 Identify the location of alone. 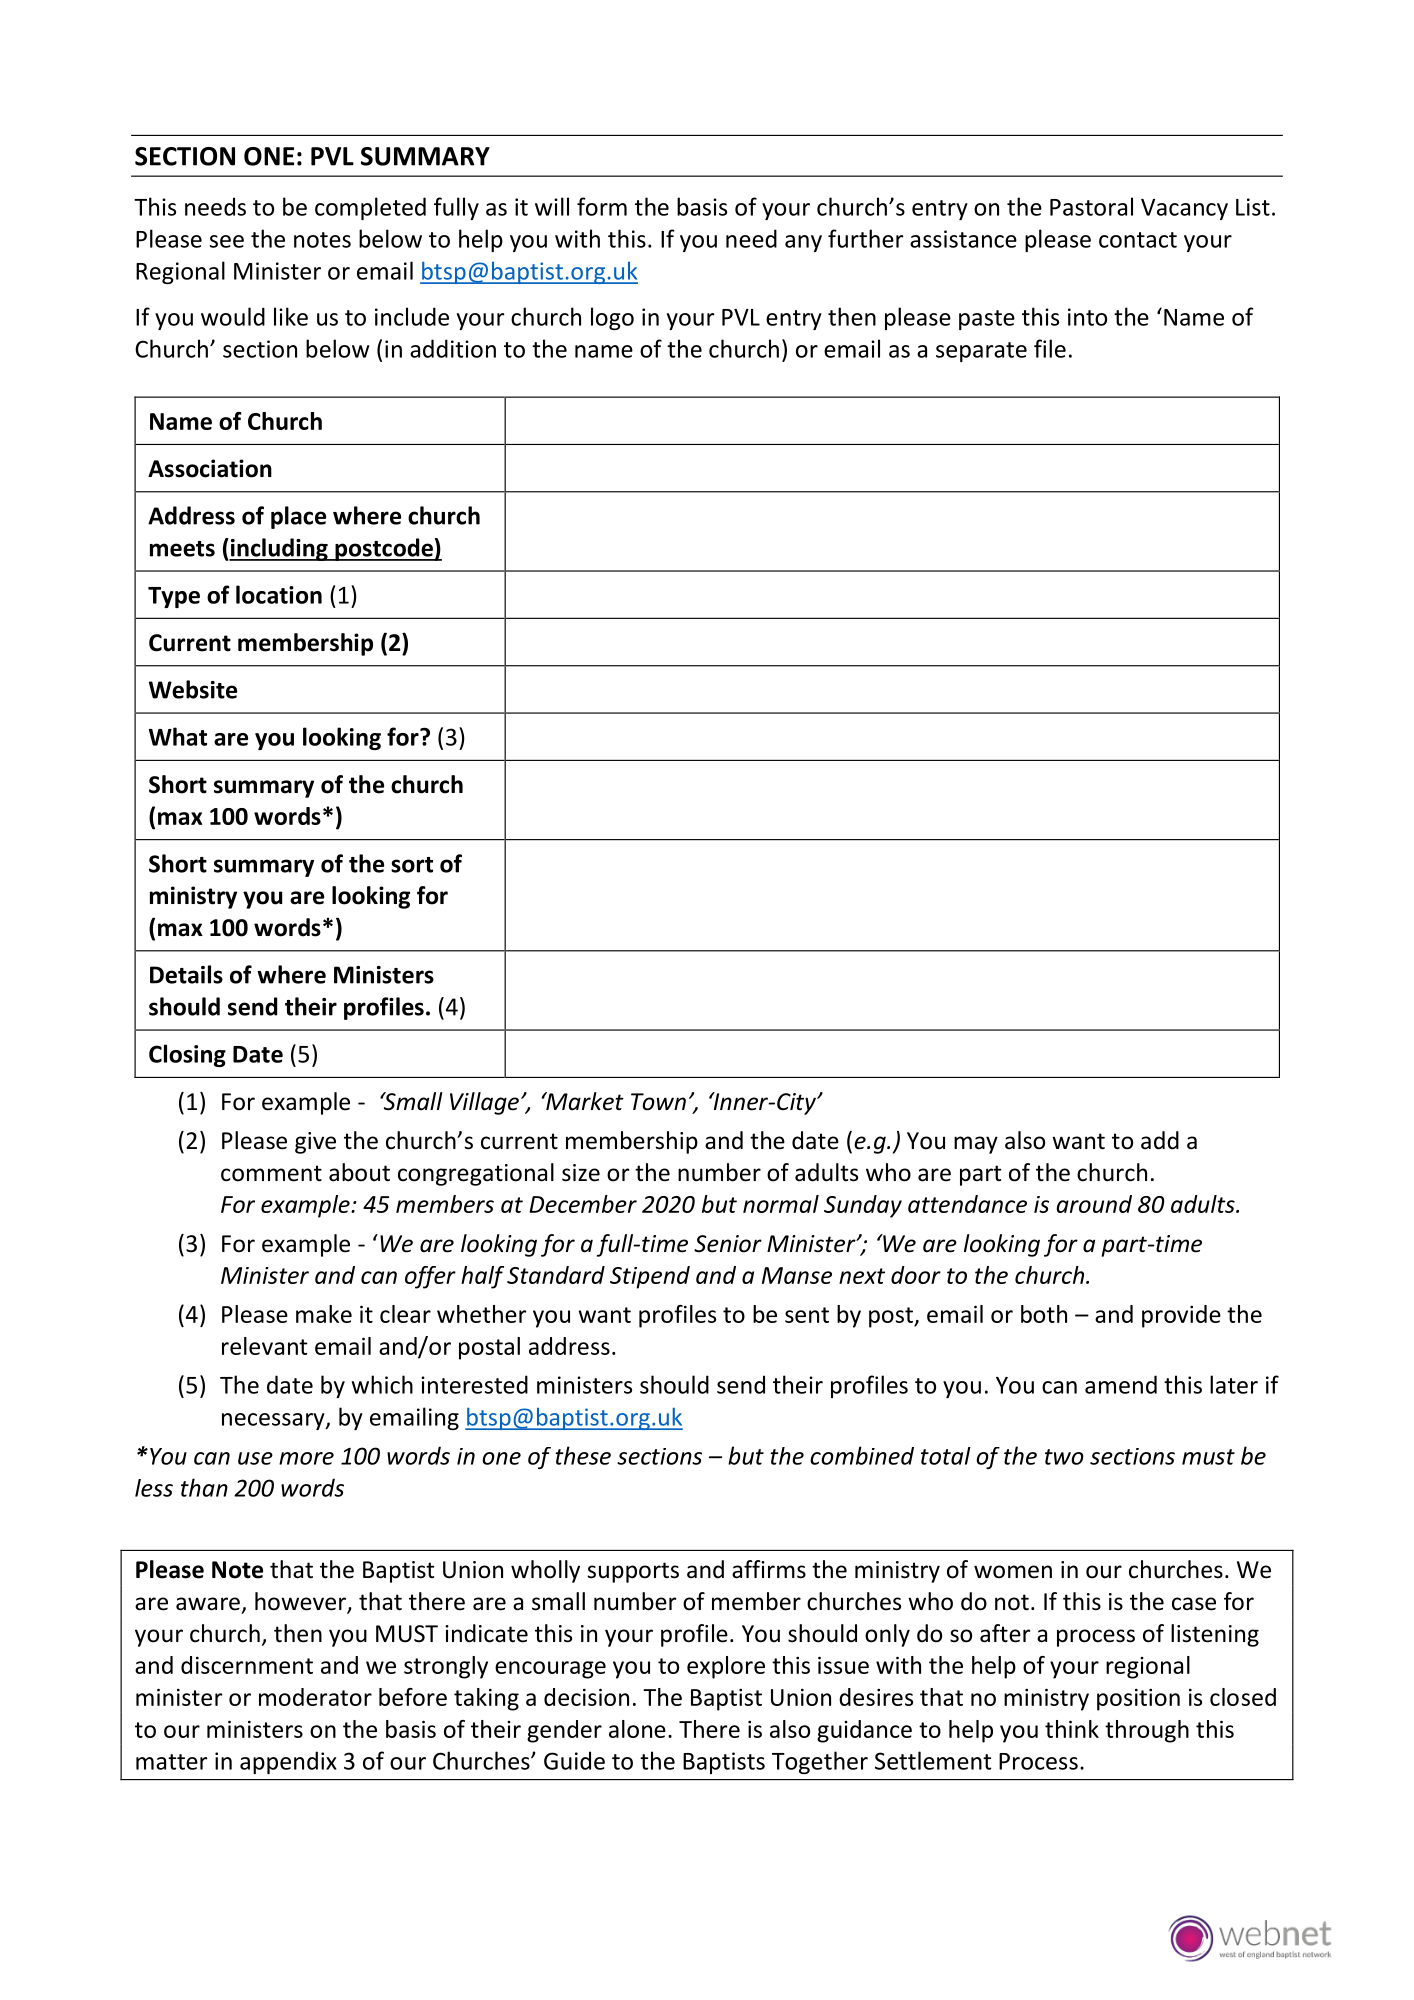
(637, 1729).
